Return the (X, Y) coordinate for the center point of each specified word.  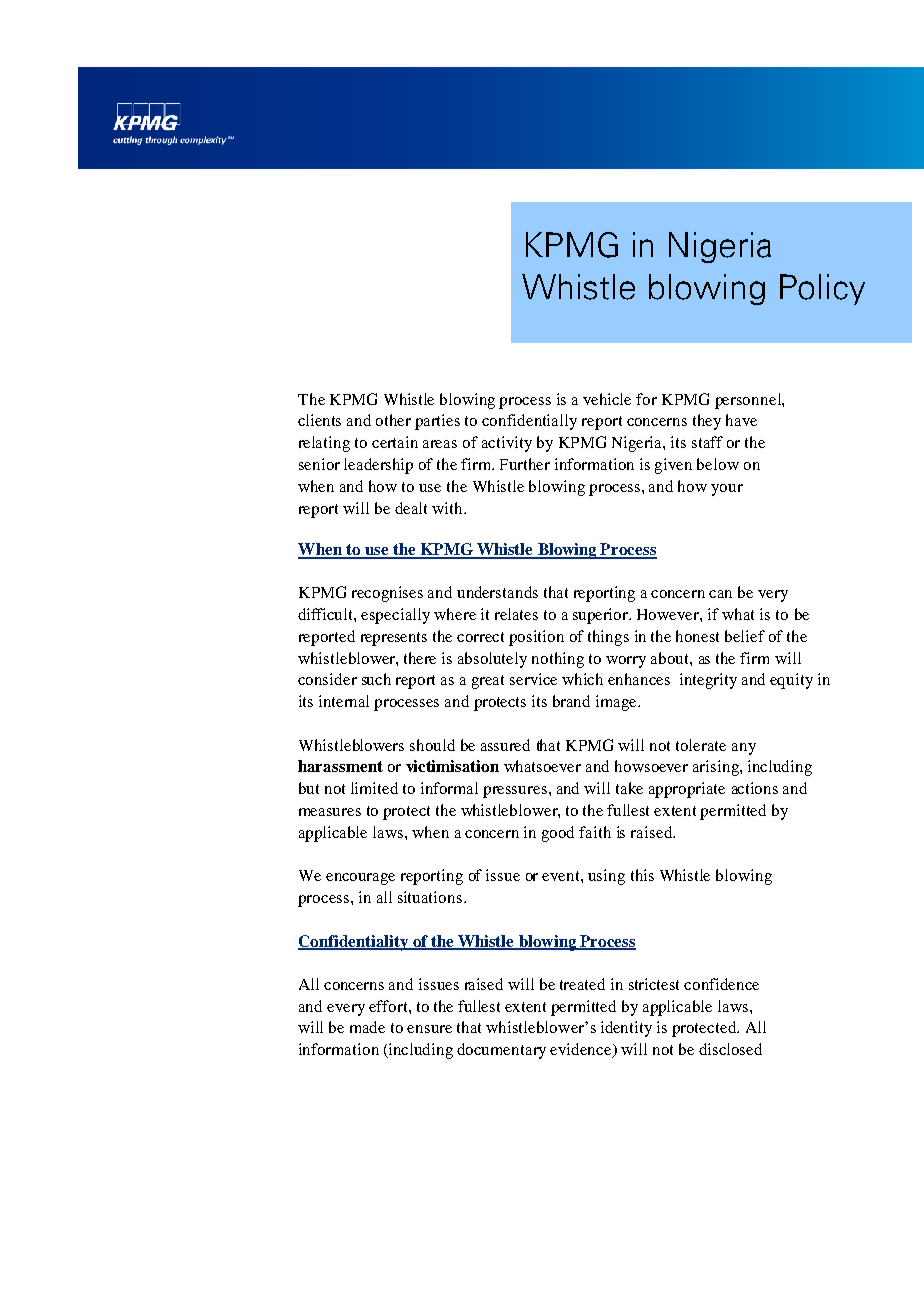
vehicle (607, 399)
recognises (387, 594)
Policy (822, 289)
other (393, 420)
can (720, 594)
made (367, 1027)
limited (374, 788)
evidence (582, 1050)
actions (755, 788)
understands (497, 592)
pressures (515, 792)
